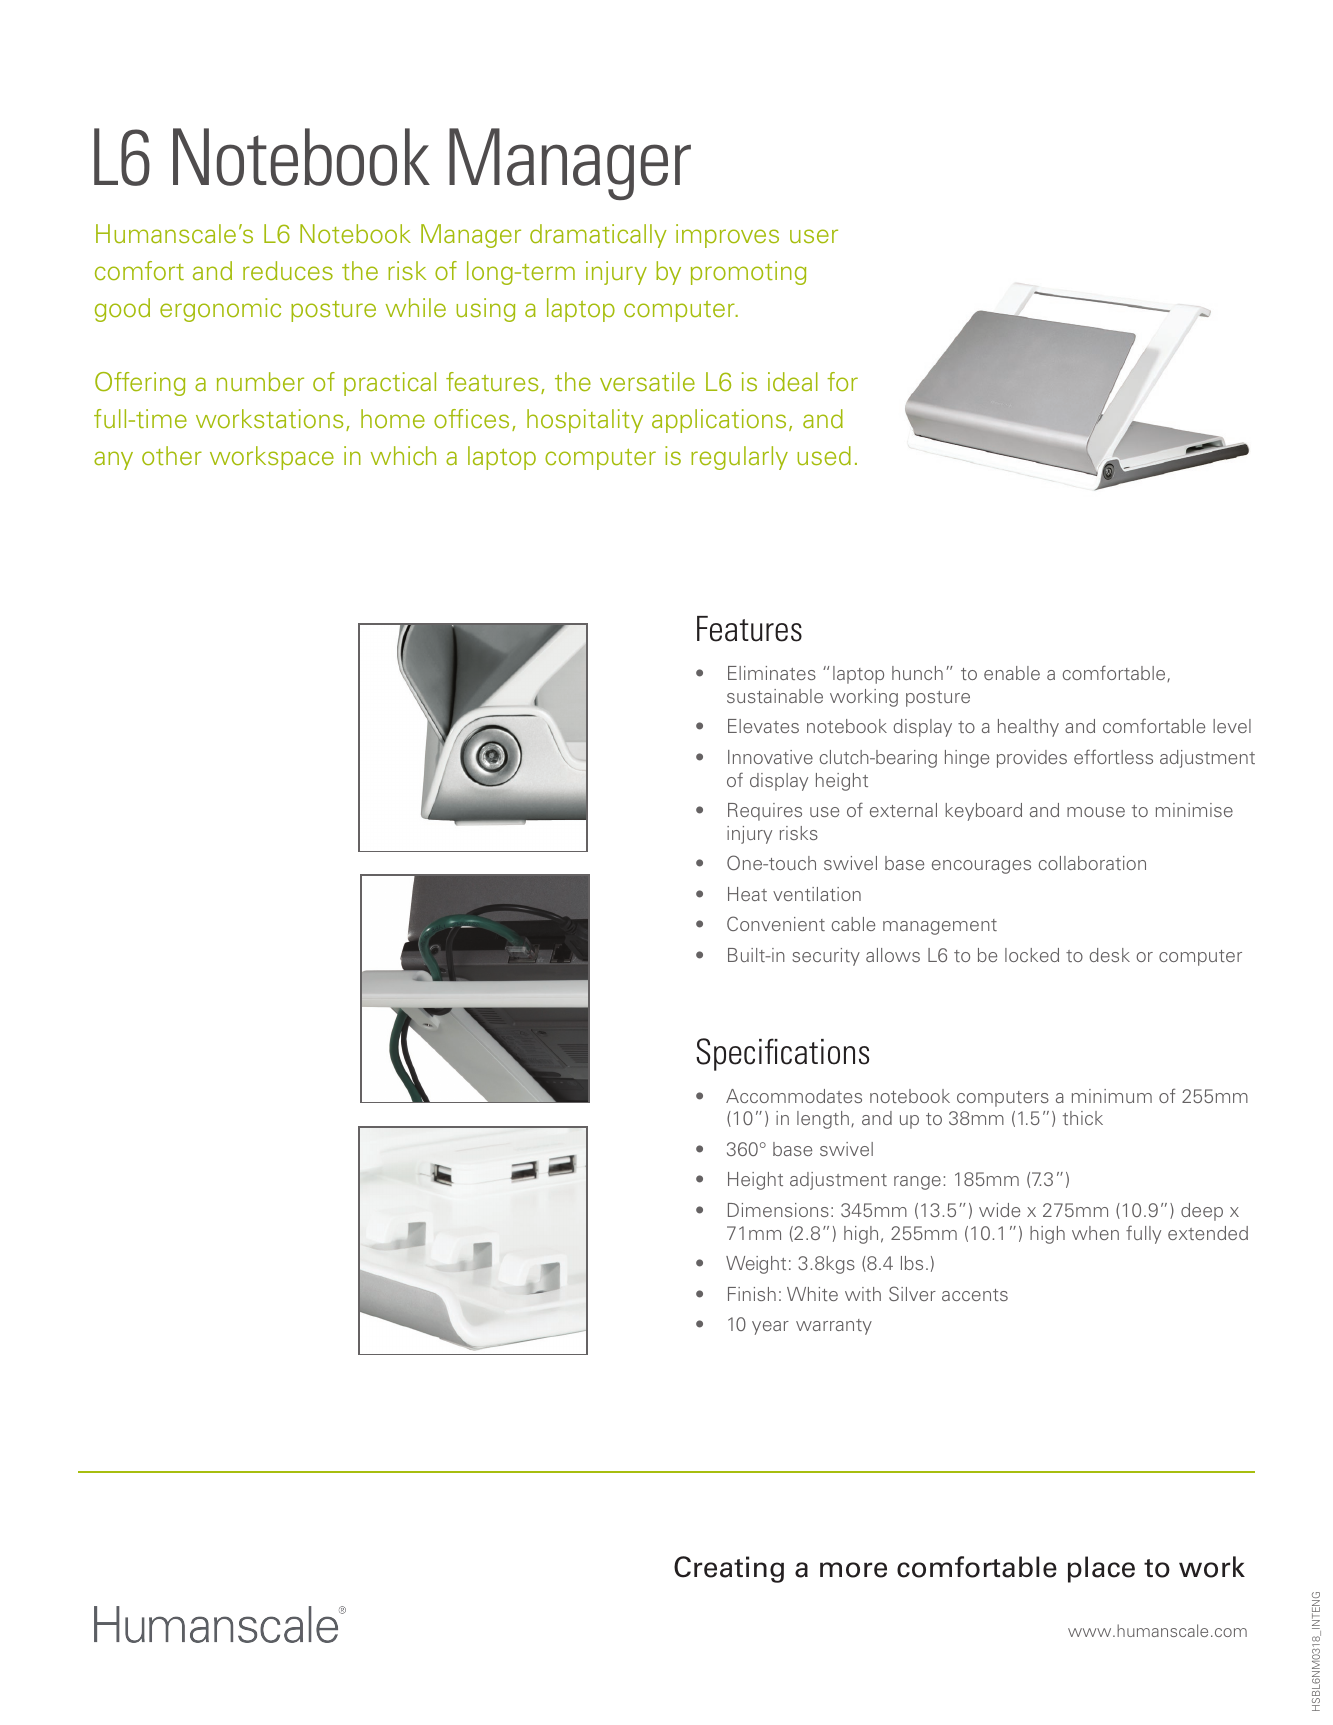 The image size is (1333, 1725). What do you see at coordinates (748, 273) in the document?
I see `promoting` at bounding box center [748, 273].
